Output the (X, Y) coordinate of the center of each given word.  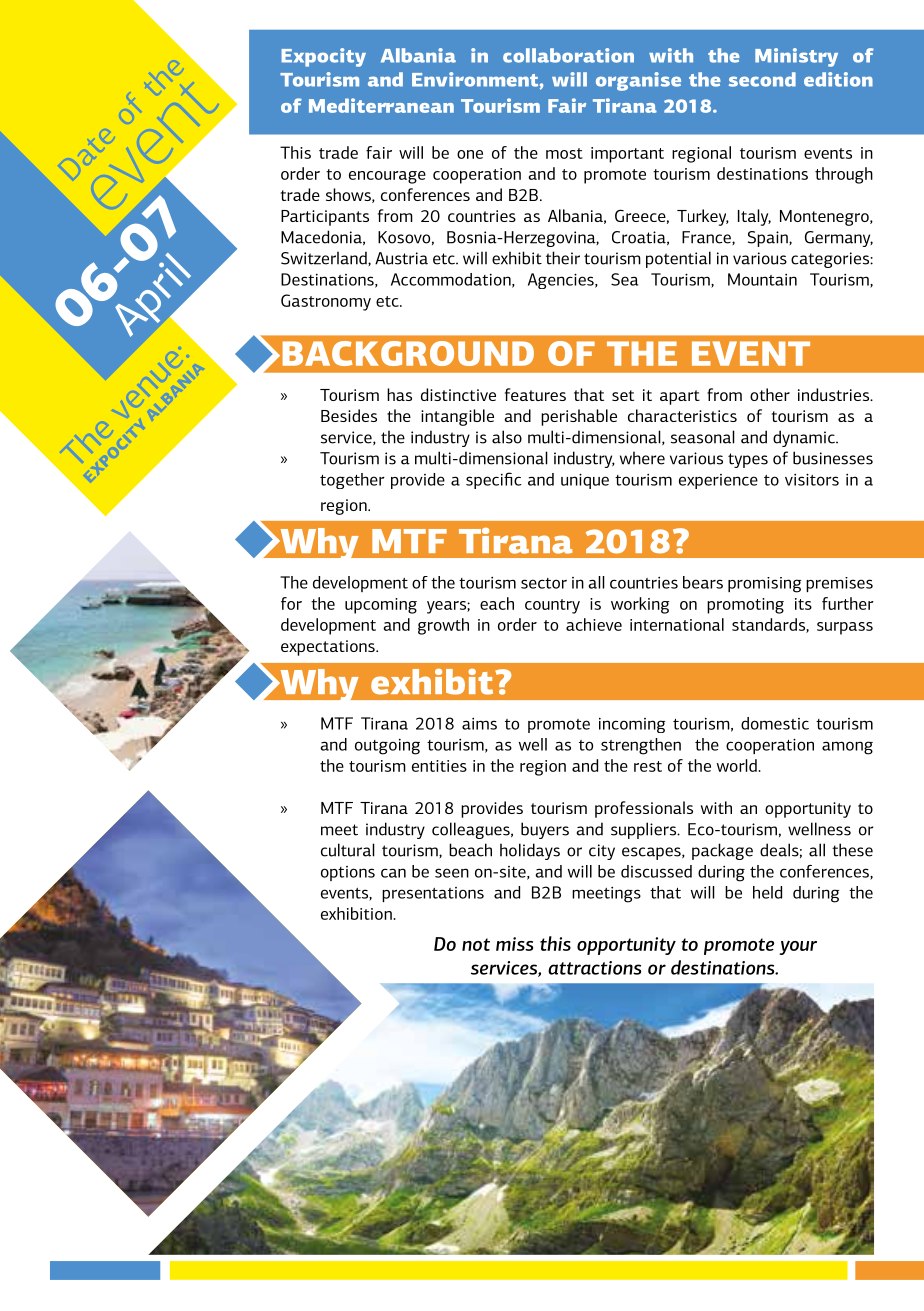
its (803, 604)
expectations (329, 648)
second (762, 79)
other (770, 394)
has (399, 394)
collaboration (568, 55)
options (348, 873)
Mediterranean (381, 105)
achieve (594, 624)
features (535, 394)
